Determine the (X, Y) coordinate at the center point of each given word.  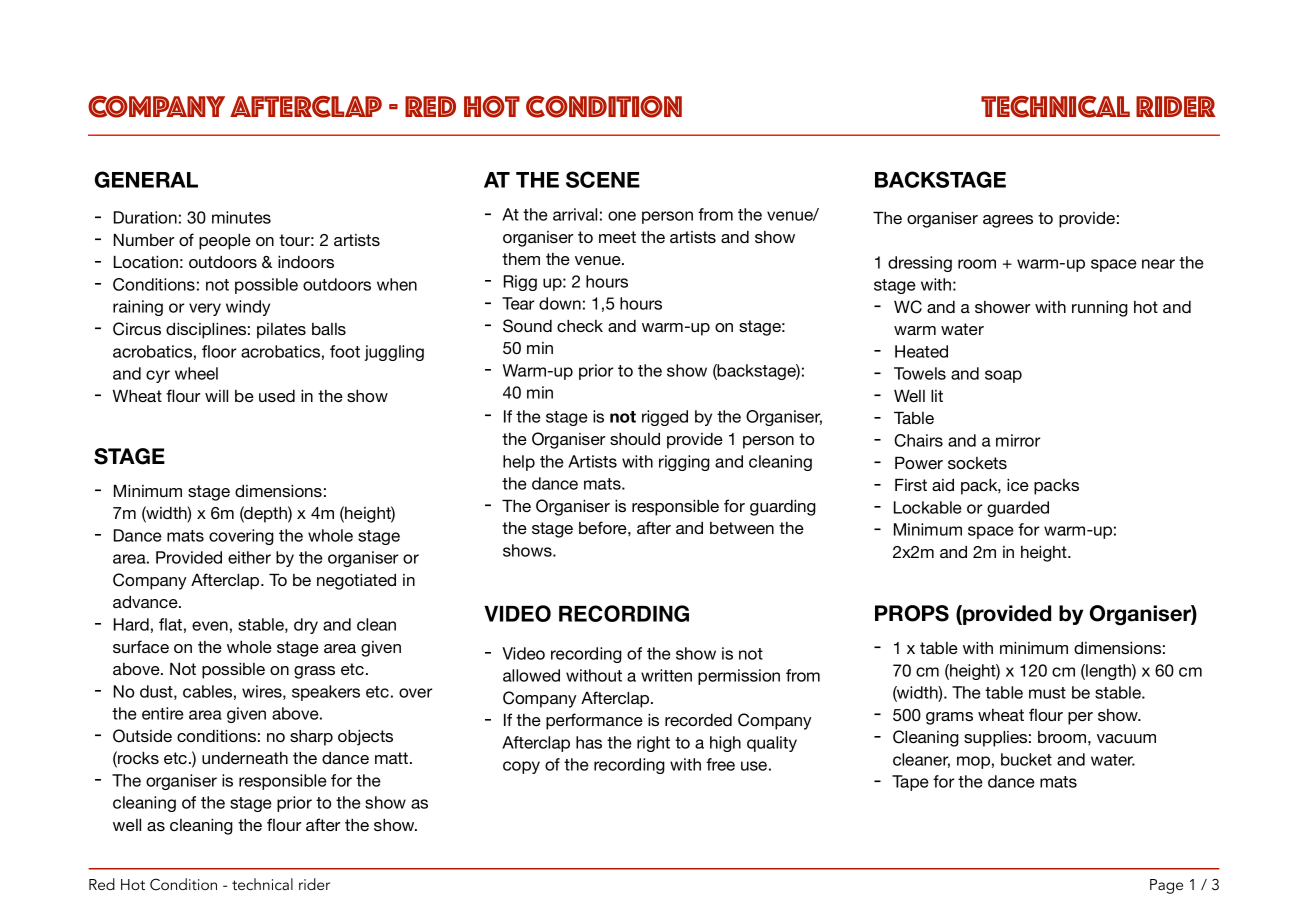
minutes (241, 217)
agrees (1008, 221)
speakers (326, 693)
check (580, 325)
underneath (245, 757)
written (666, 675)
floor (219, 351)
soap (1003, 376)
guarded (1018, 509)
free (720, 764)
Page (1166, 886)
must (1047, 693)
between (742, 528)
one (622, 216)
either (249, 557)
